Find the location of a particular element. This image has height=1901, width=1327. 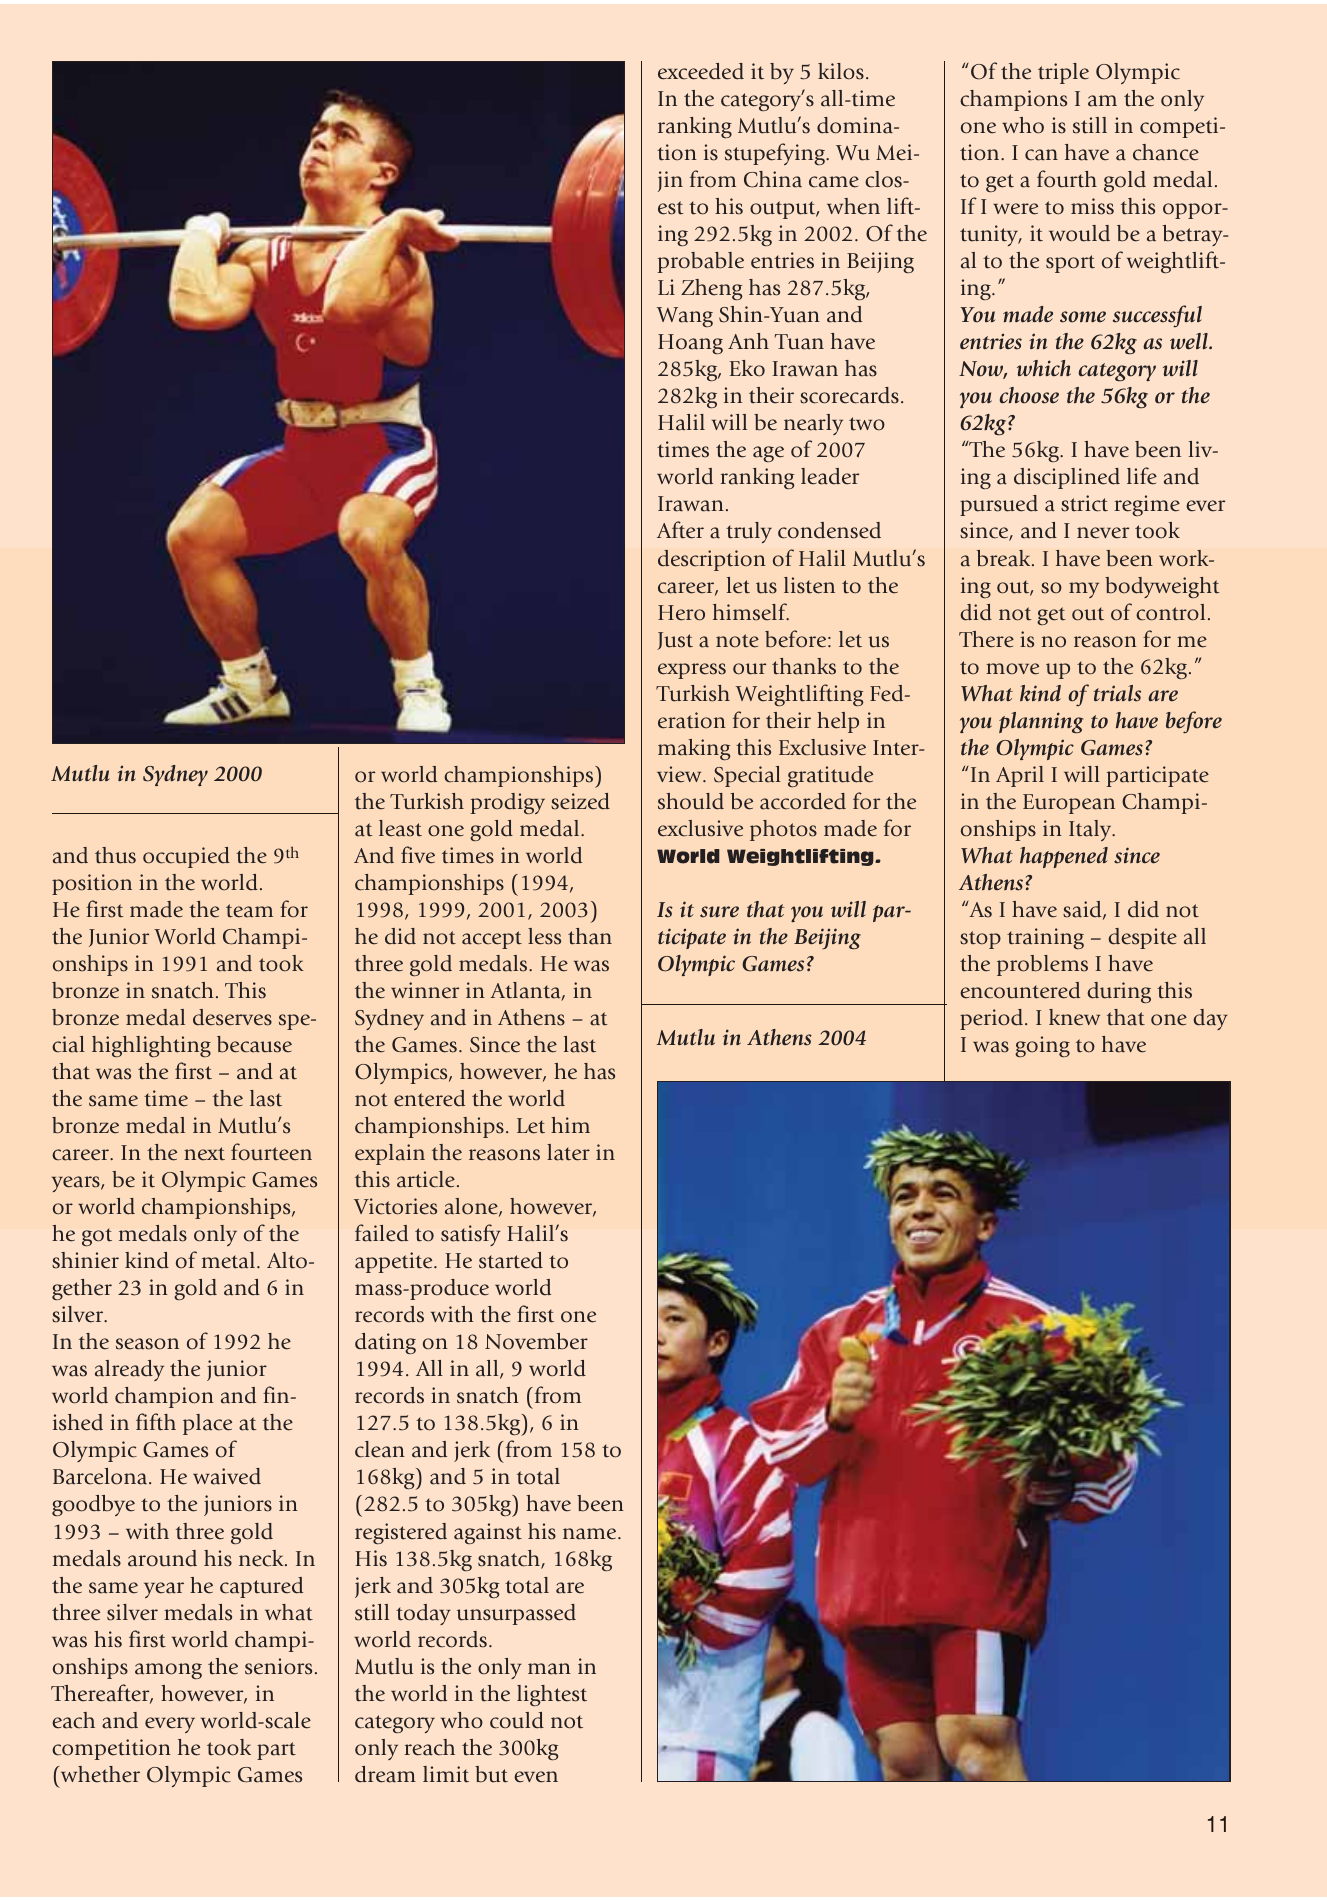

stupefying is located at coordinates (776, 154).
